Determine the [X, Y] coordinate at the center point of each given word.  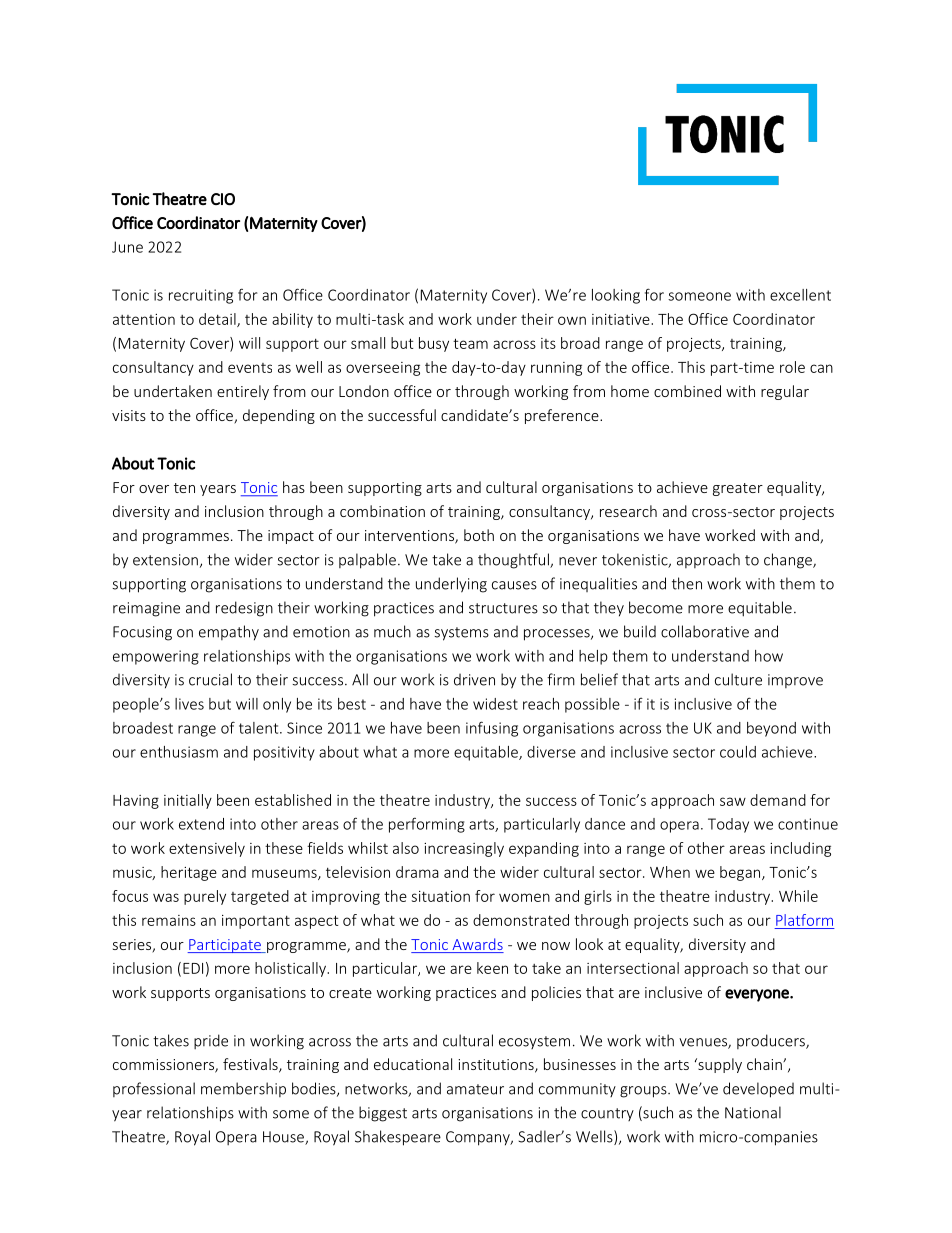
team [470, 343]
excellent [800, 295]
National [753, 1112]
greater [738, 489]
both [479, 535]
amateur [475, 1089]
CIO [223, 199]
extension [165, 560]
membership [243, 1089]
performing [427, 825]
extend [201, 824]
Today [728, 825]
